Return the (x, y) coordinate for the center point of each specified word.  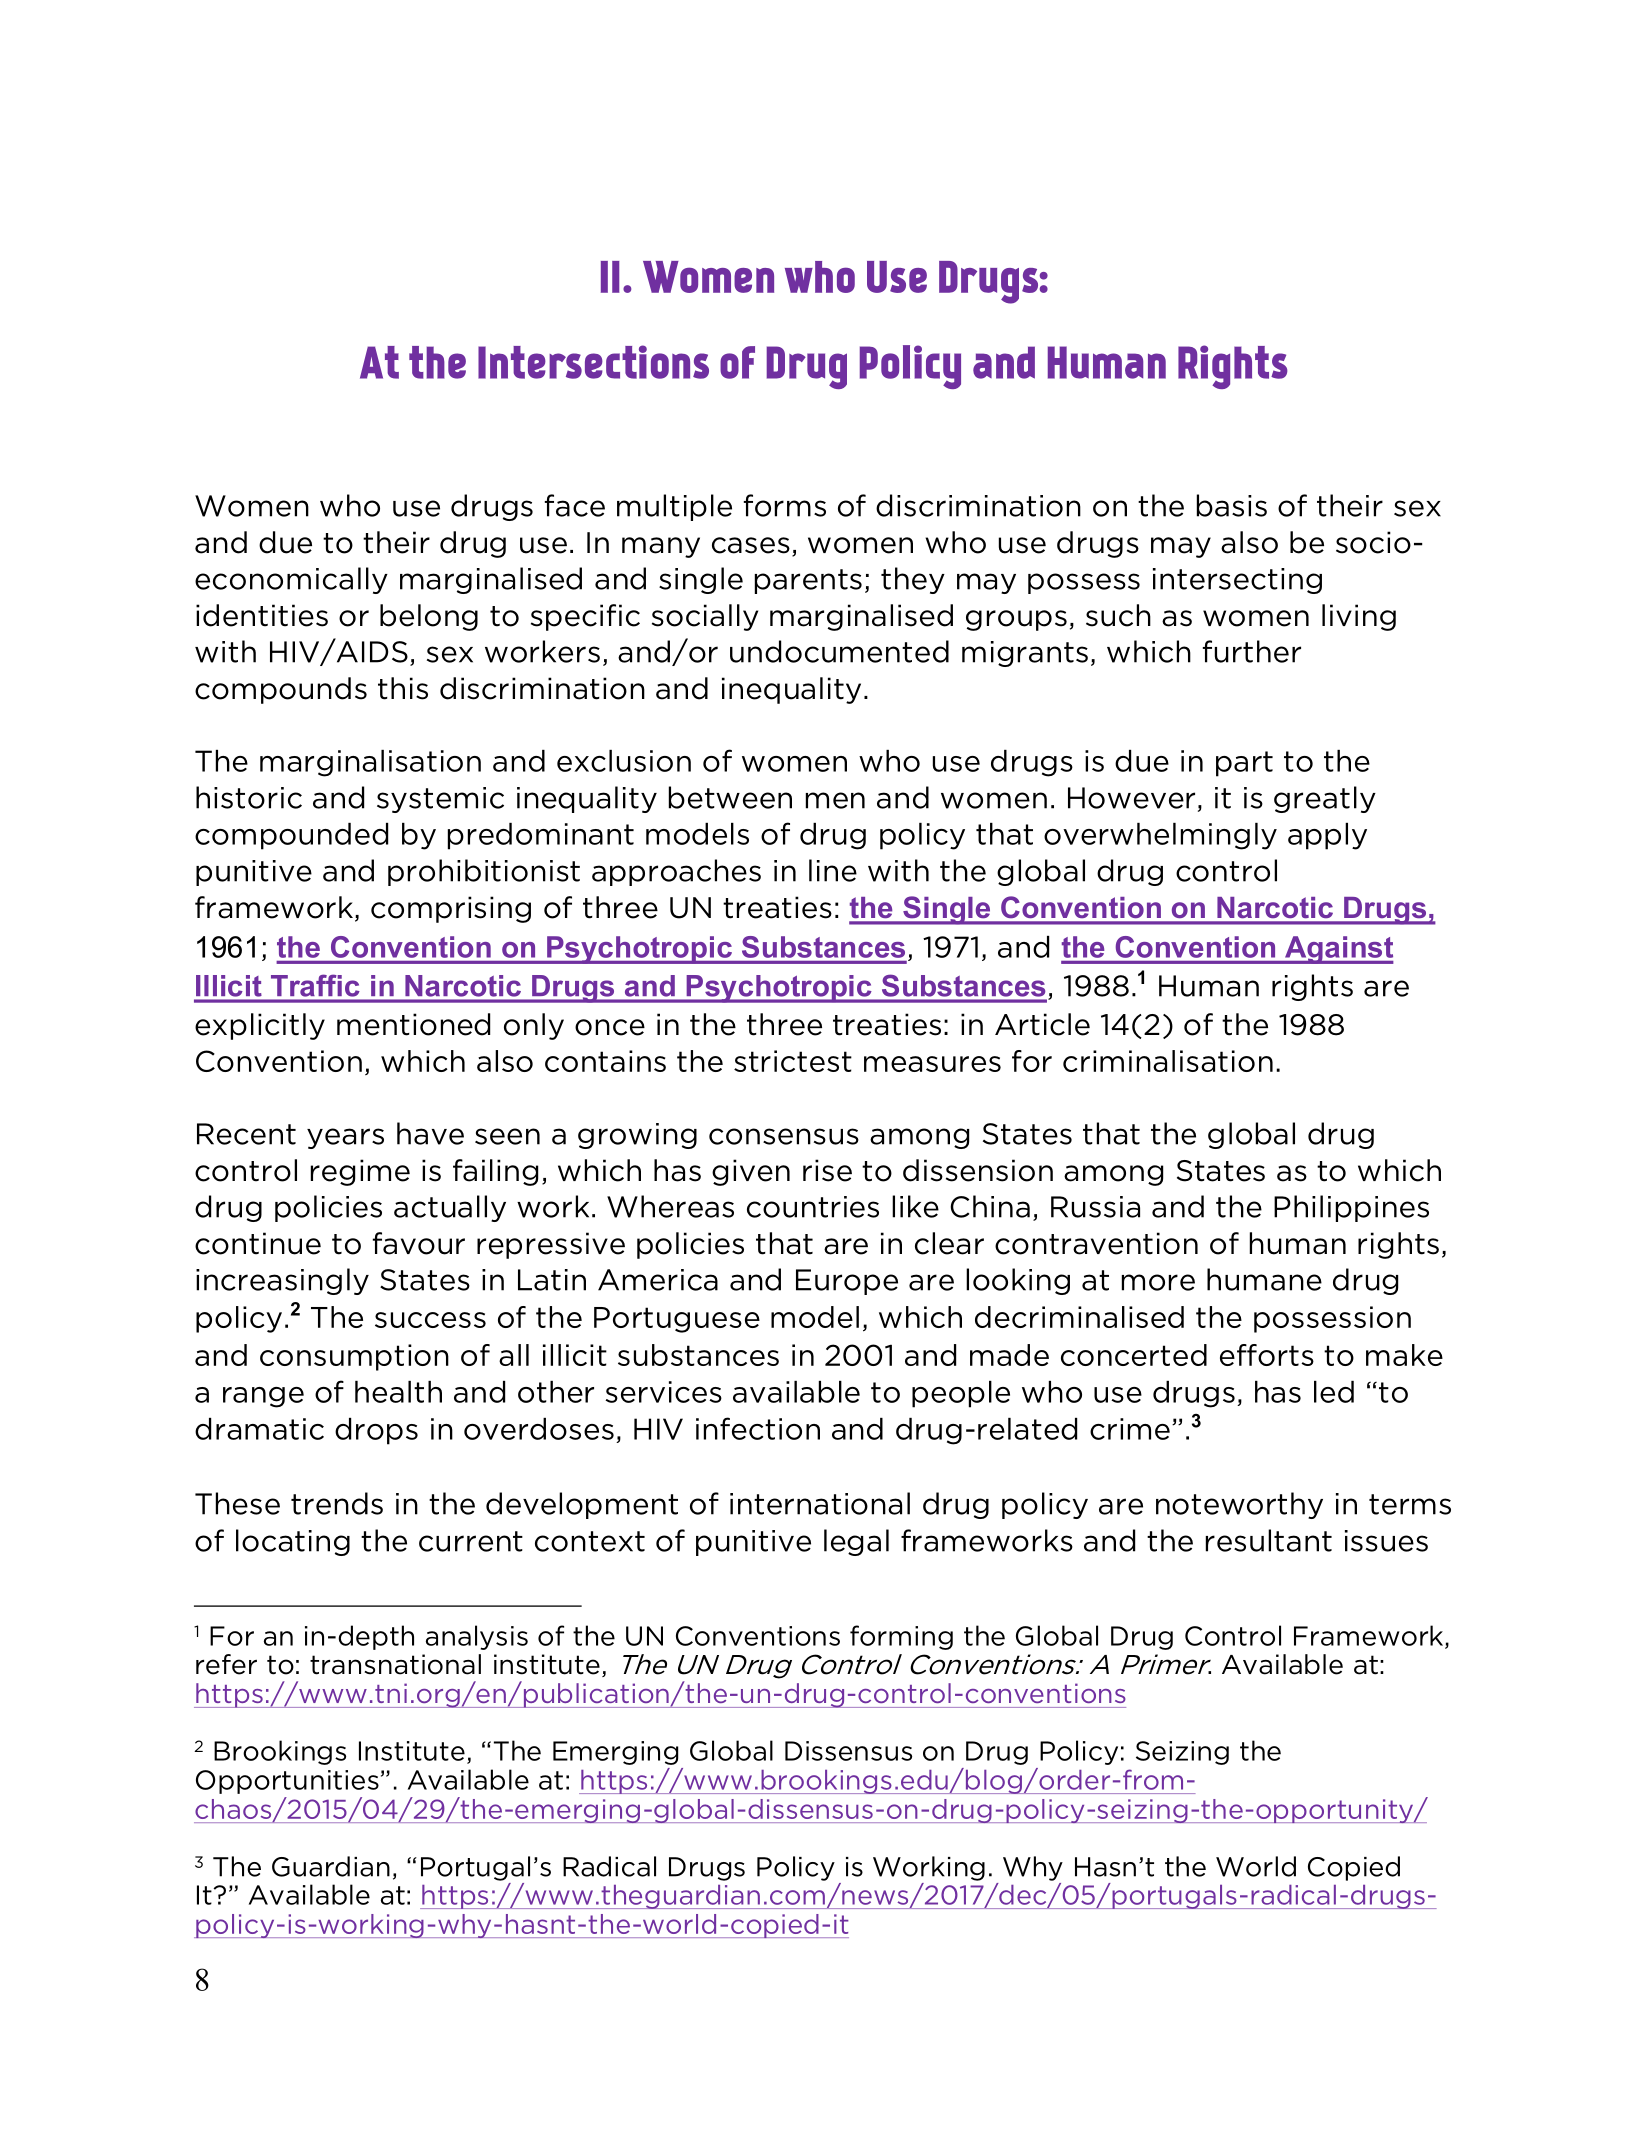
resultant (1269, 1540)
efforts (1267, 1355)
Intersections (593, 362)
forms (785, 505)
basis (1232, 505)
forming (901, 1637)
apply (1327, 836)
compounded (291, 836)
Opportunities (287, 1782)
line (833, 870)
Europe (847, 1282)
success (430, 1320)
